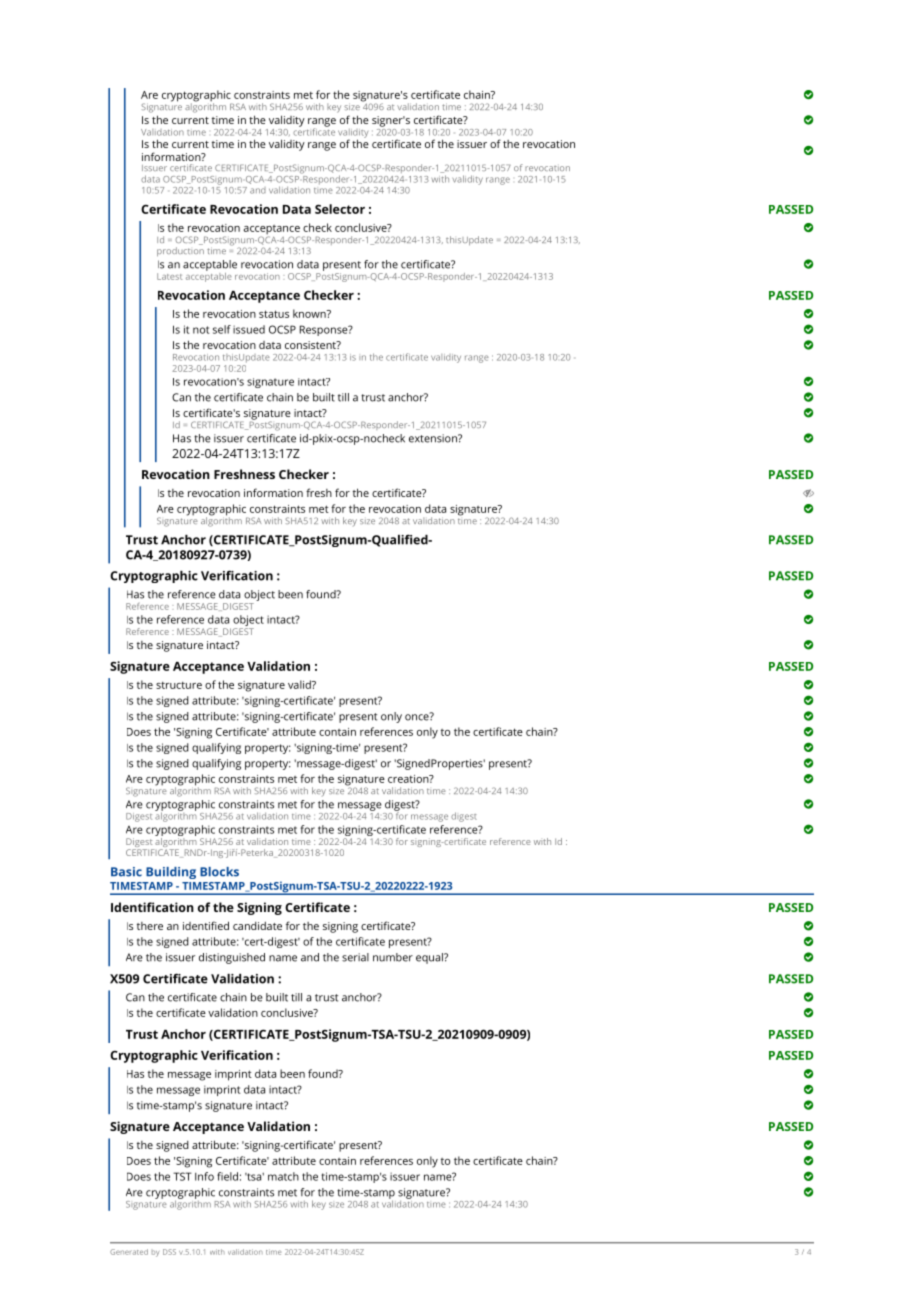 This image has height=1308, width=924. I want to click on number, so click(393, 957).
